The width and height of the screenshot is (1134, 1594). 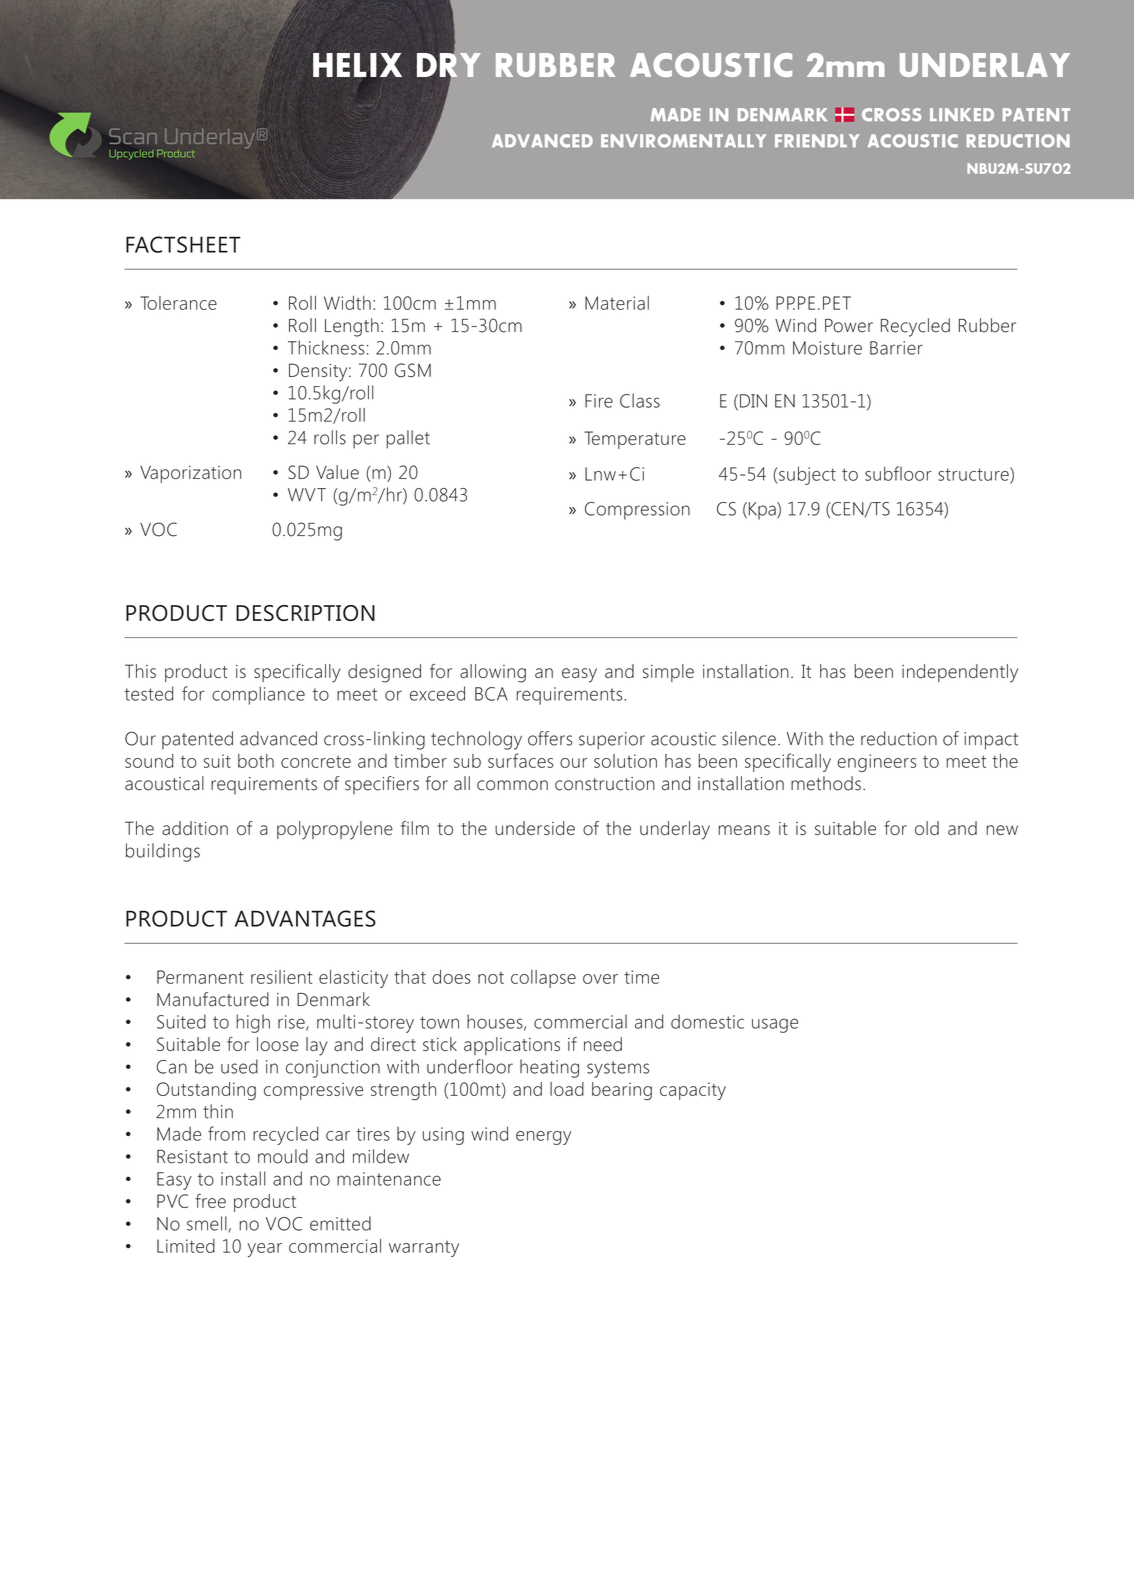 What do you see at coordinates (493, 673) in the screenshot?
I see `allowing` at bounding box center [493, 673].
